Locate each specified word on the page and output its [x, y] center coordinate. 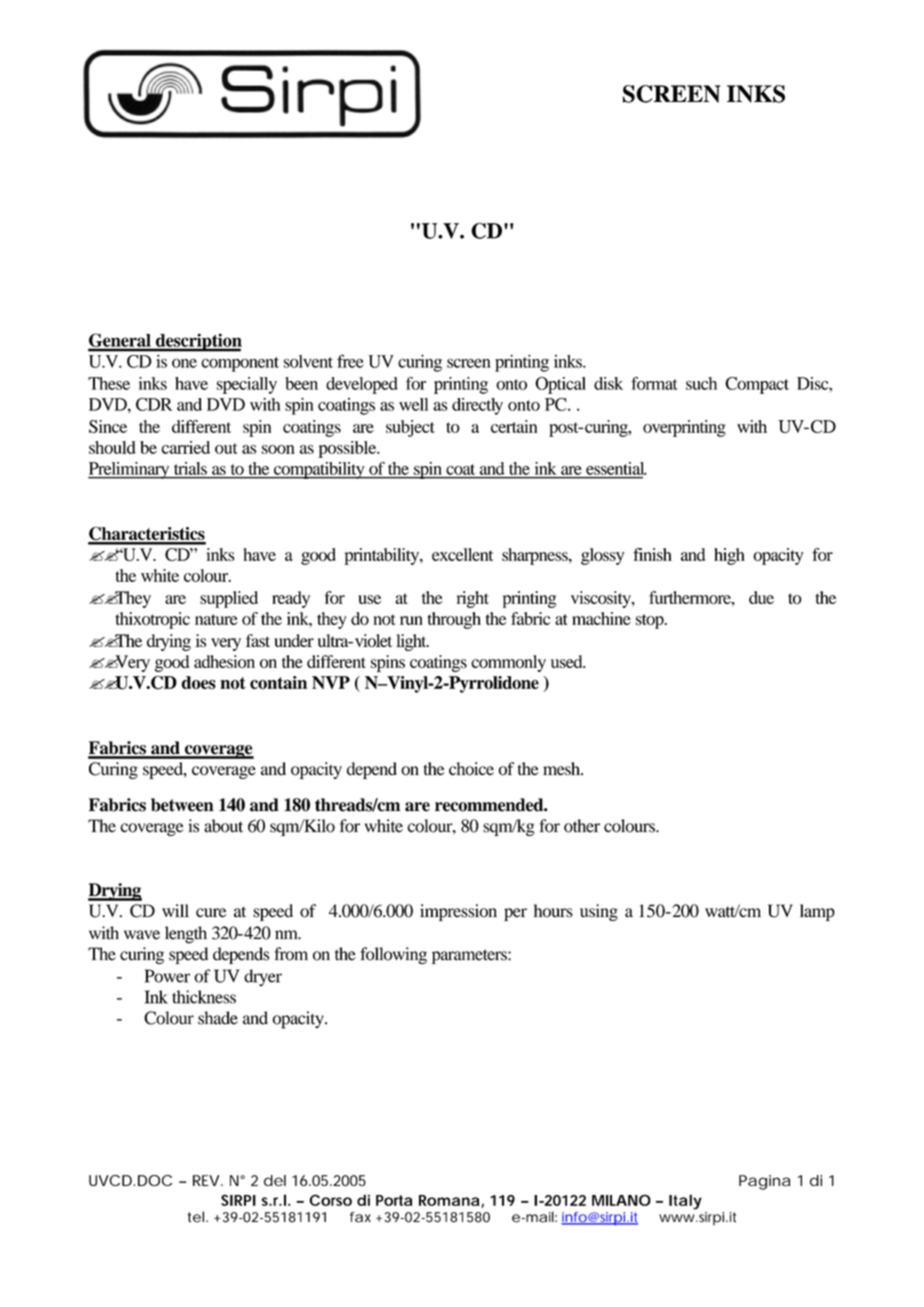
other [582, 826]
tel [197, 1217]
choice [471, 769]
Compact [757, 385]
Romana [449, 1200]
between [182, 805]
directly [477, 406]
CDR [154, 404]
